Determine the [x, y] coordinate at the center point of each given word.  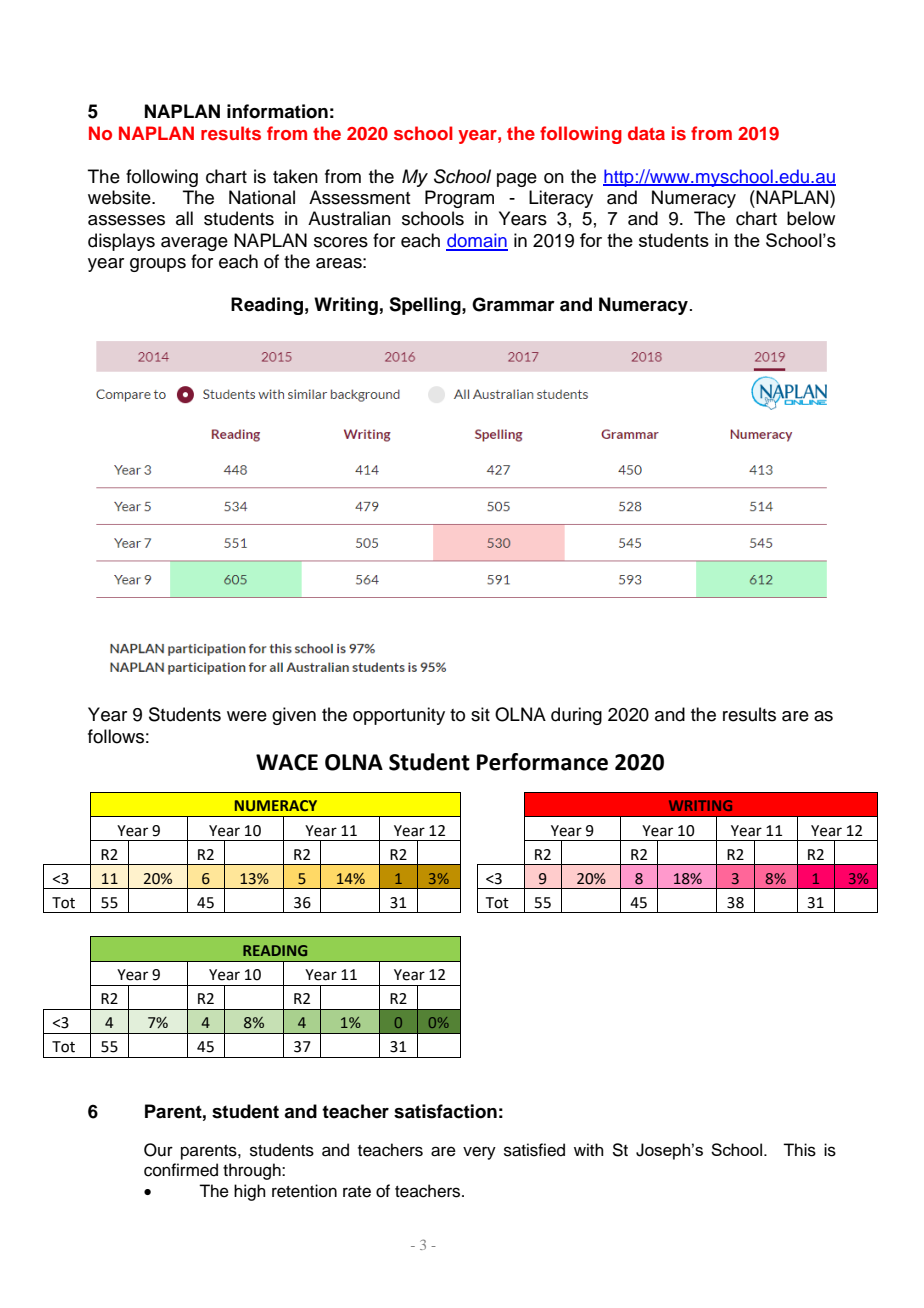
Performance [542, 762]
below [811, 218]
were [247, 716]
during [576, 716]
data [646, 133]
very [479, 1153]
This [799, 1150]
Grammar [513, 304]
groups [158, 265]
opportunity [399, 716]
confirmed [181, 1170]
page [517, 180]
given [294, 716]
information [277, 111]
